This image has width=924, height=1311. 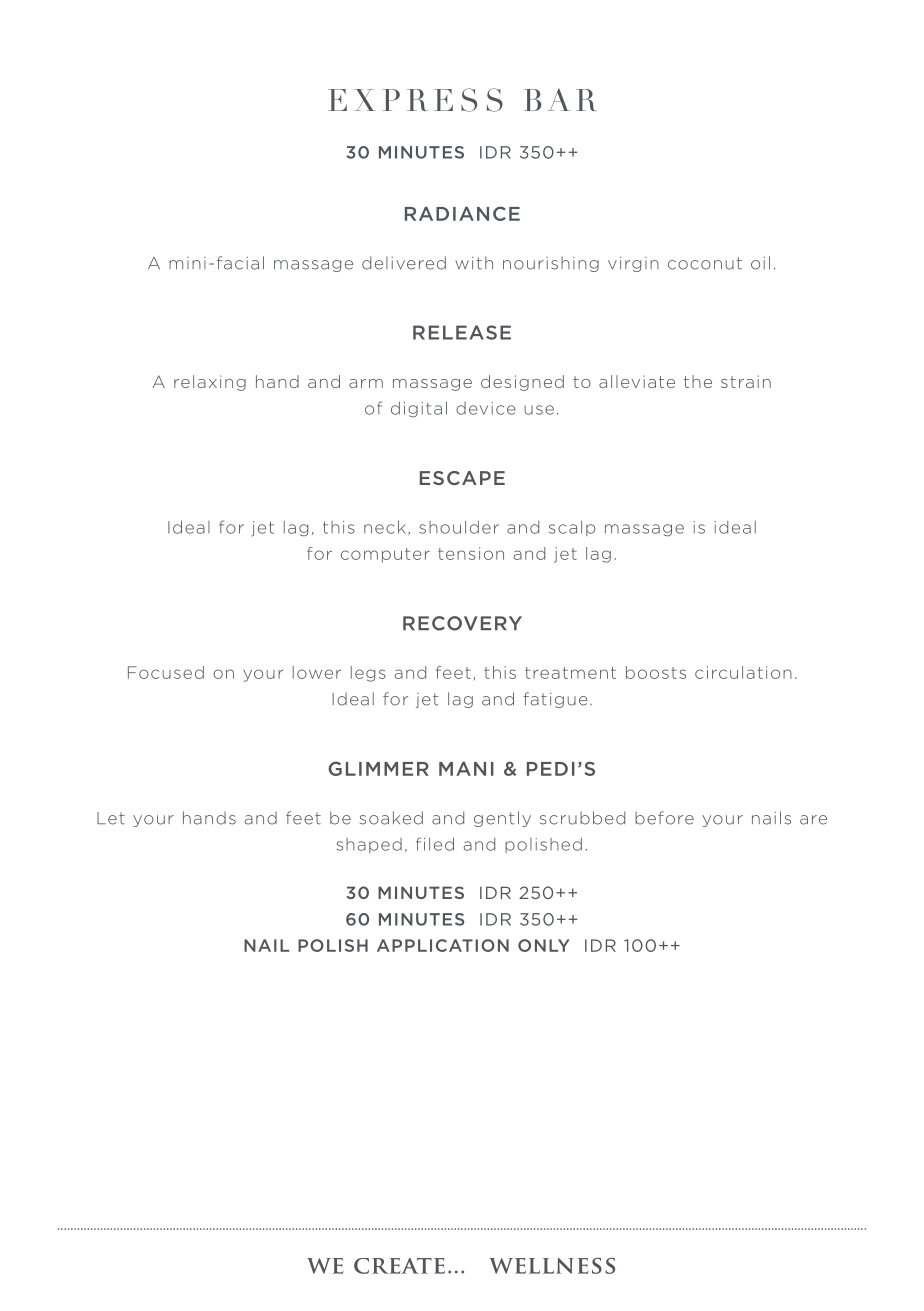 What do you see at coordinates (664, 818) in the image?
I see `before` at bounding box center [664, 818].
